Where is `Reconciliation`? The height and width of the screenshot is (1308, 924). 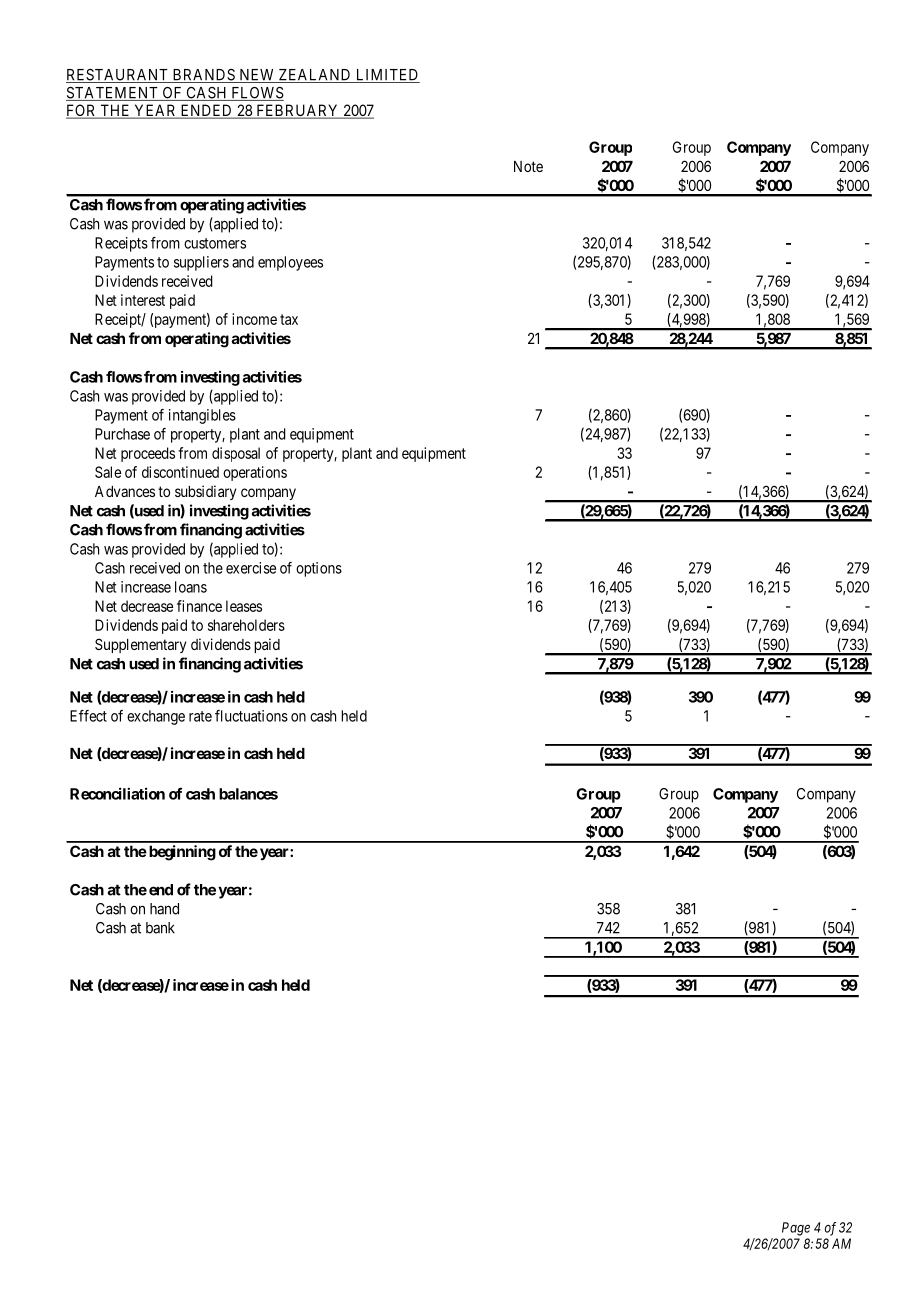
Reconciliation is located at coordinates (117, 793).
